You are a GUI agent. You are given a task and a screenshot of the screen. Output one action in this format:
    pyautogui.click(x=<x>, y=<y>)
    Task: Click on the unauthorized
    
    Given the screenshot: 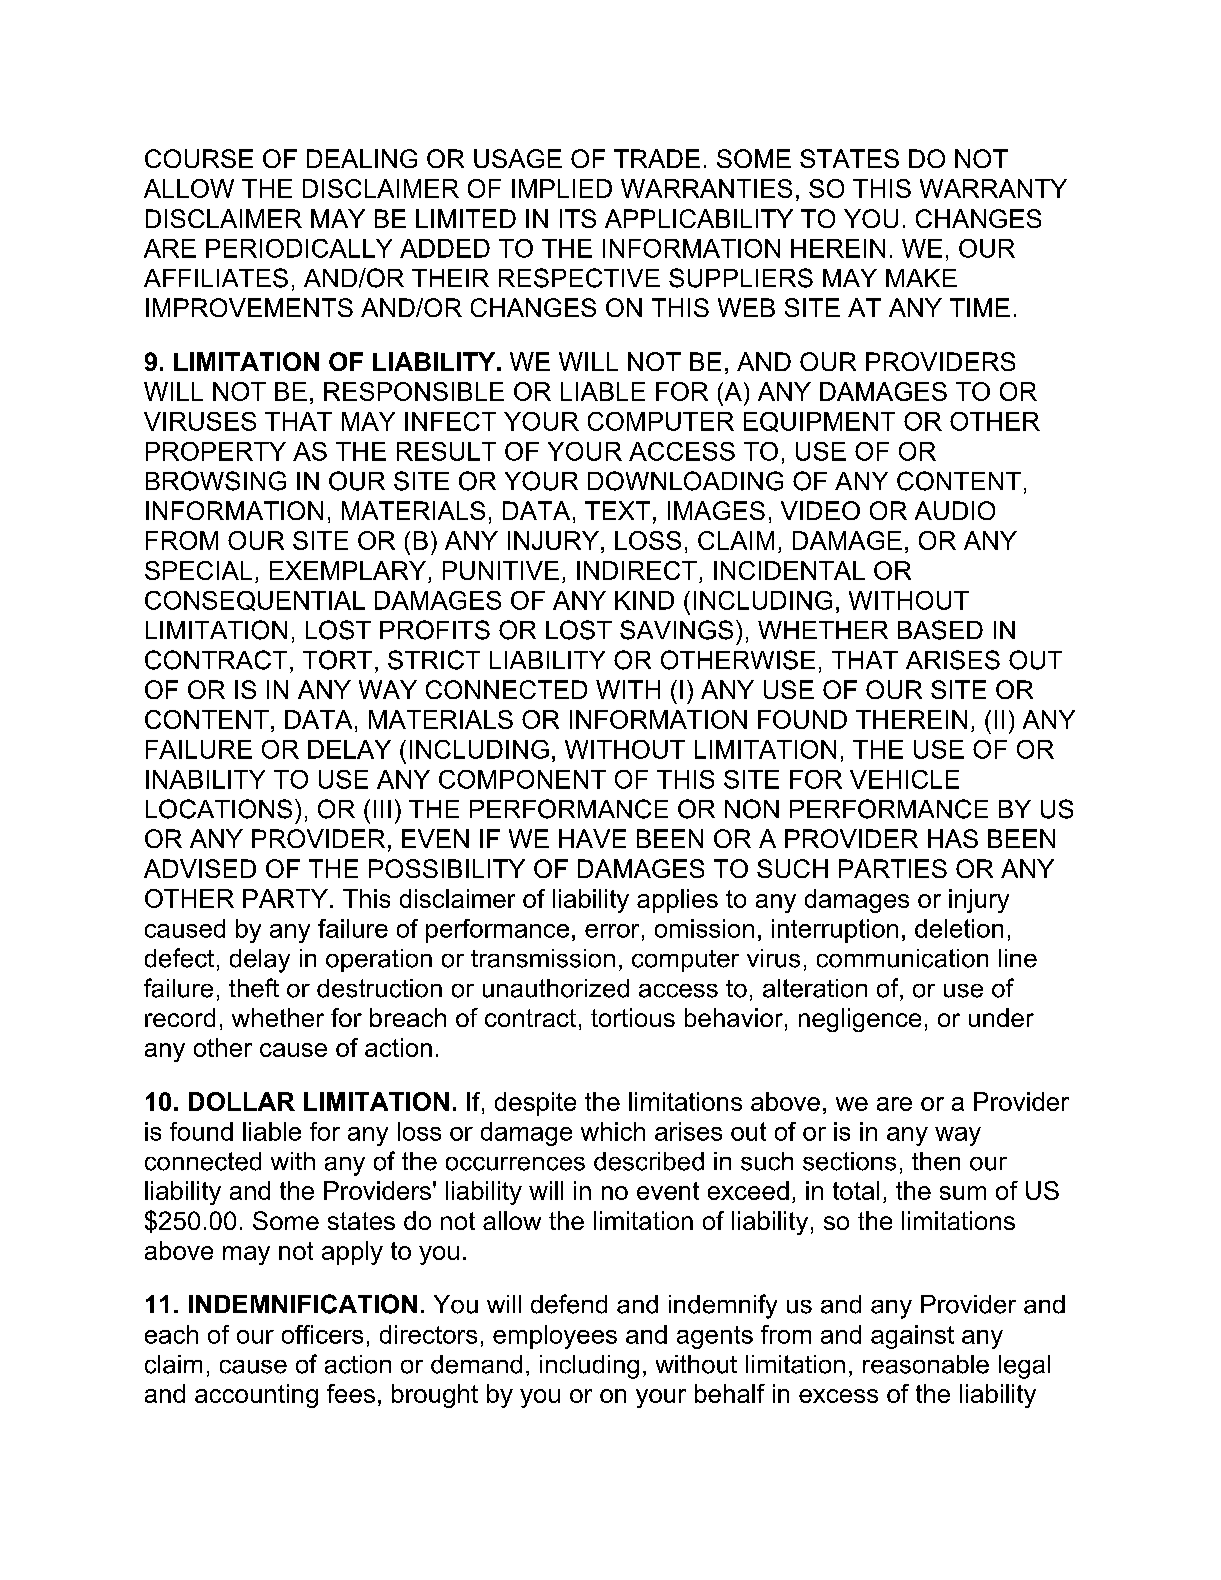 What is the action you would take?
    pyautogui.click(x=556, y=988)
